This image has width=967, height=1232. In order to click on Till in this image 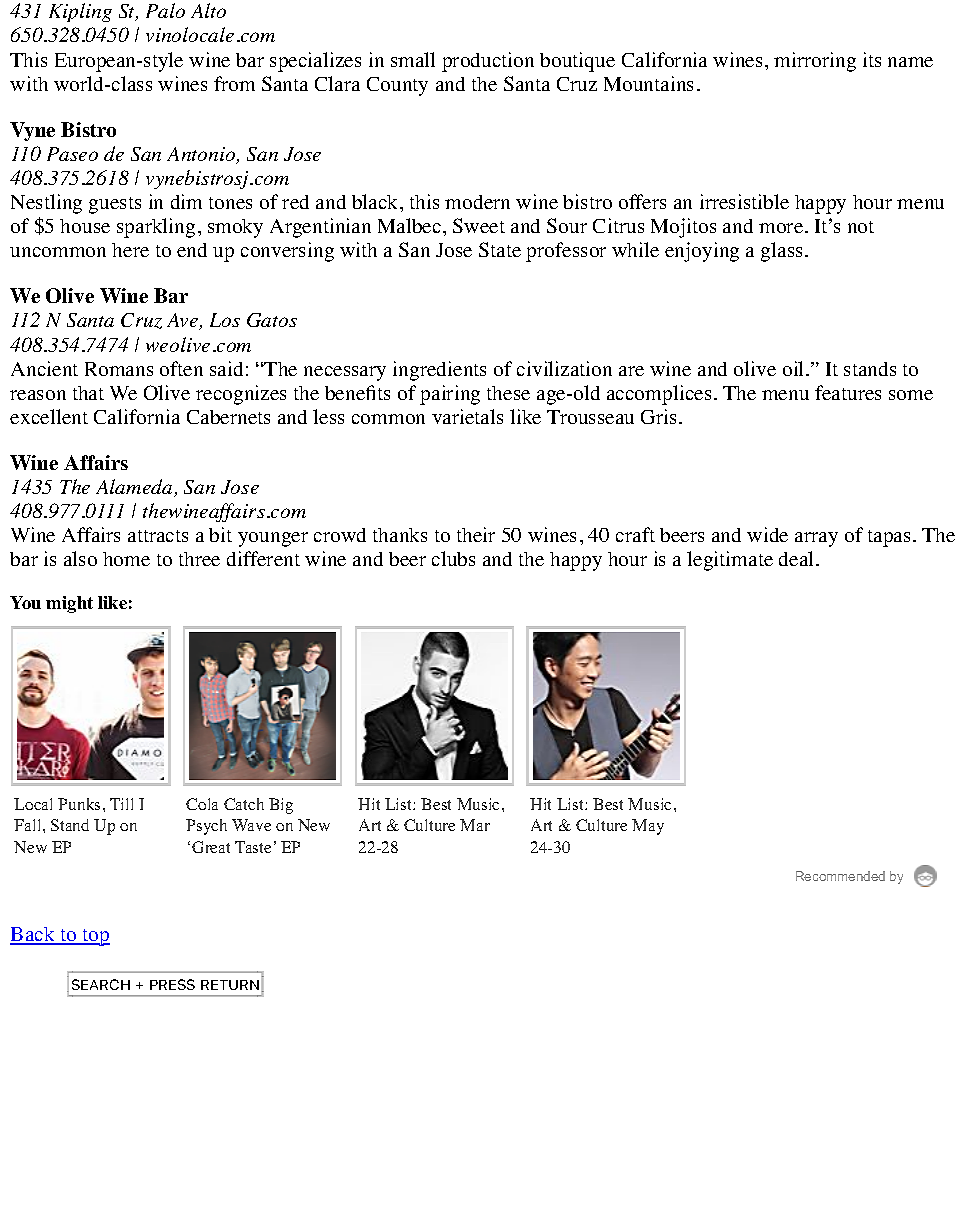, I will do `click(121, 804)`.
